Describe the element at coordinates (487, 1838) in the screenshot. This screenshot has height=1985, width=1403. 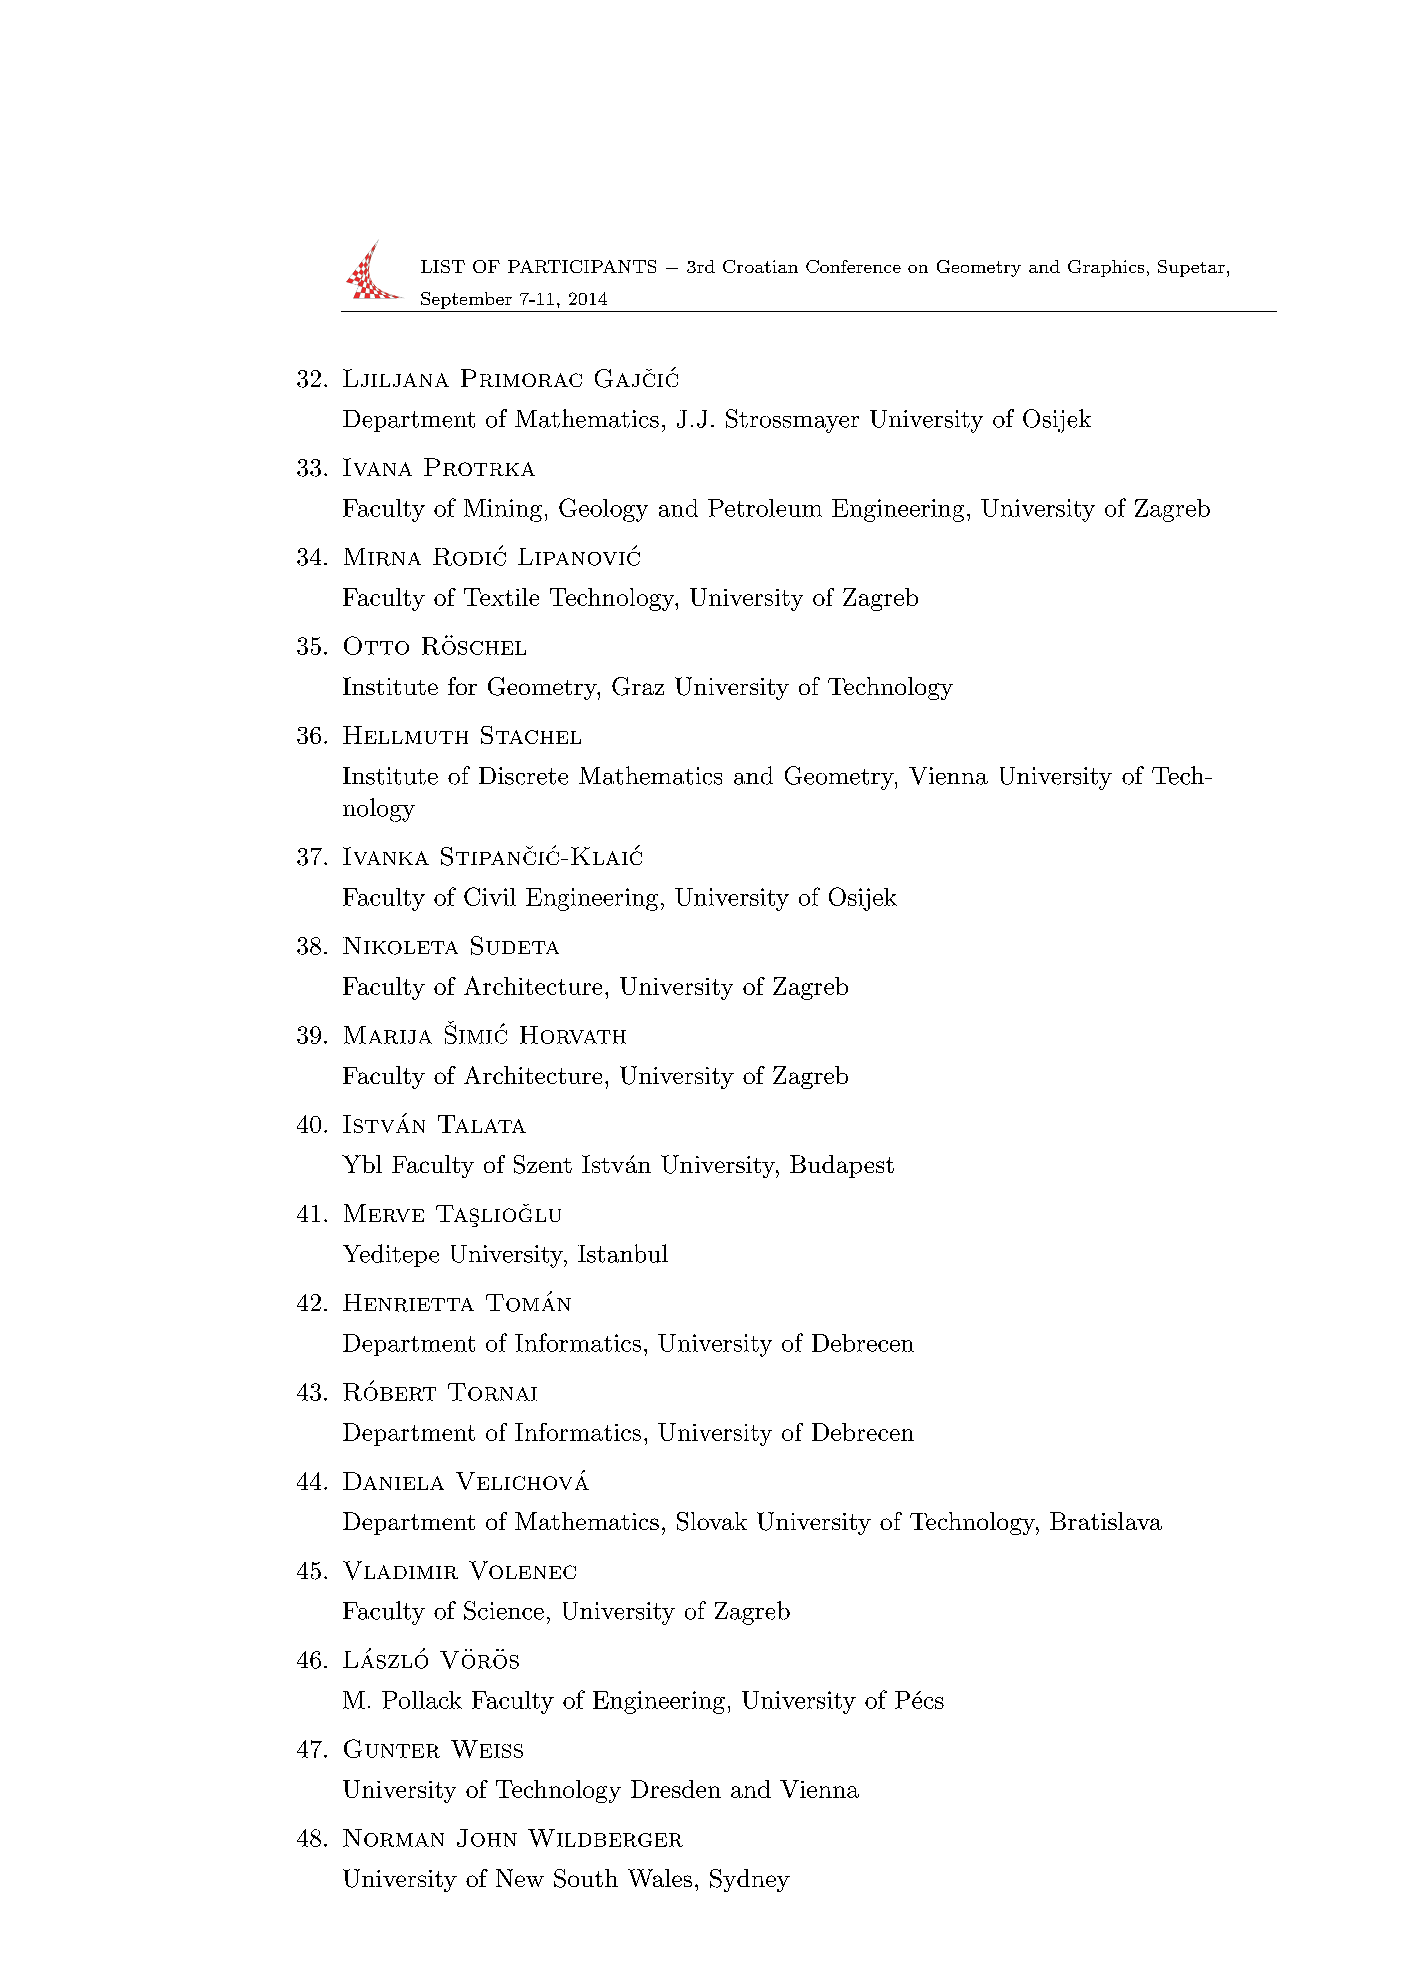
I see `John` at that location.
